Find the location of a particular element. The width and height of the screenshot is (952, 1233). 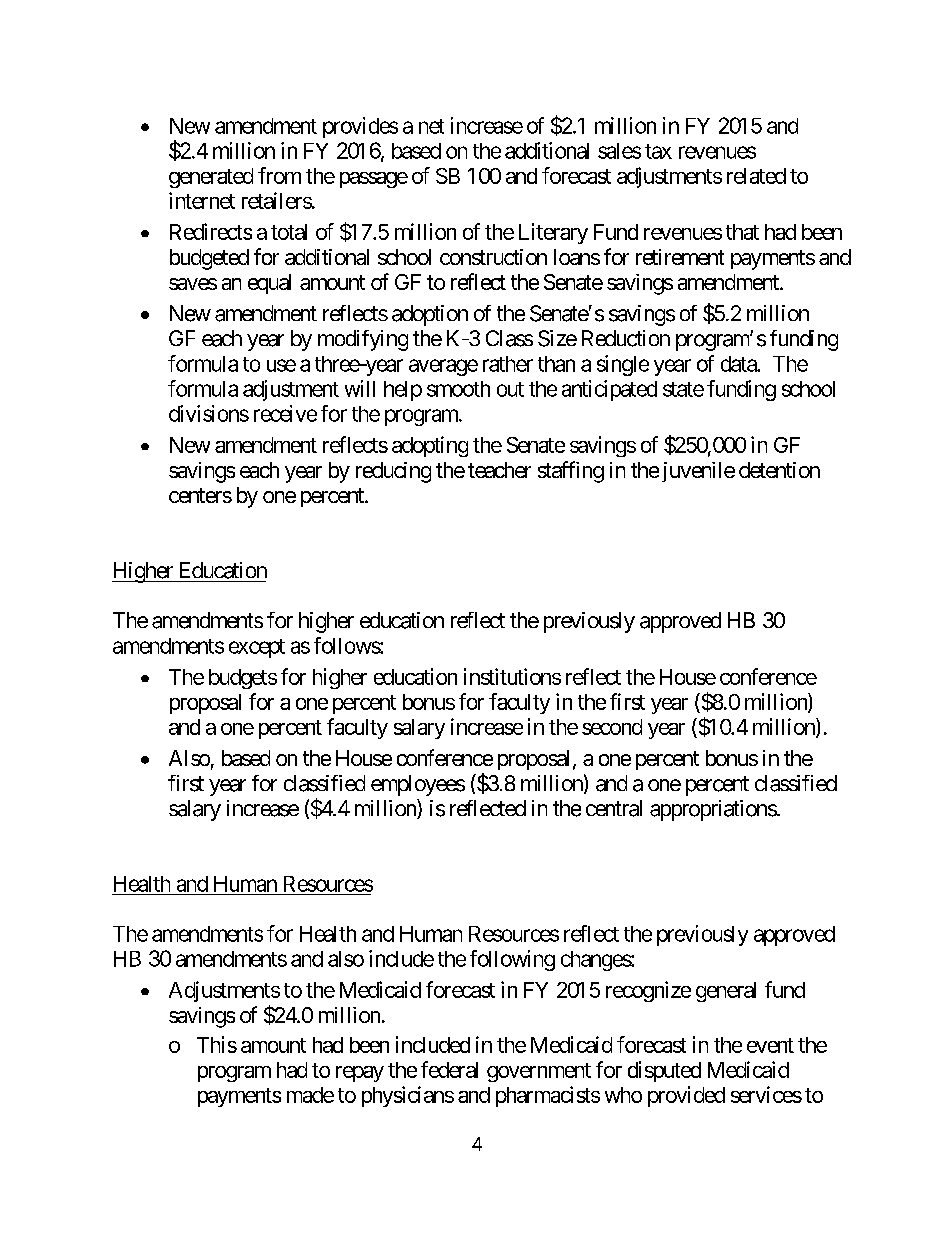

Literary is located at coordinates (553, 233).
